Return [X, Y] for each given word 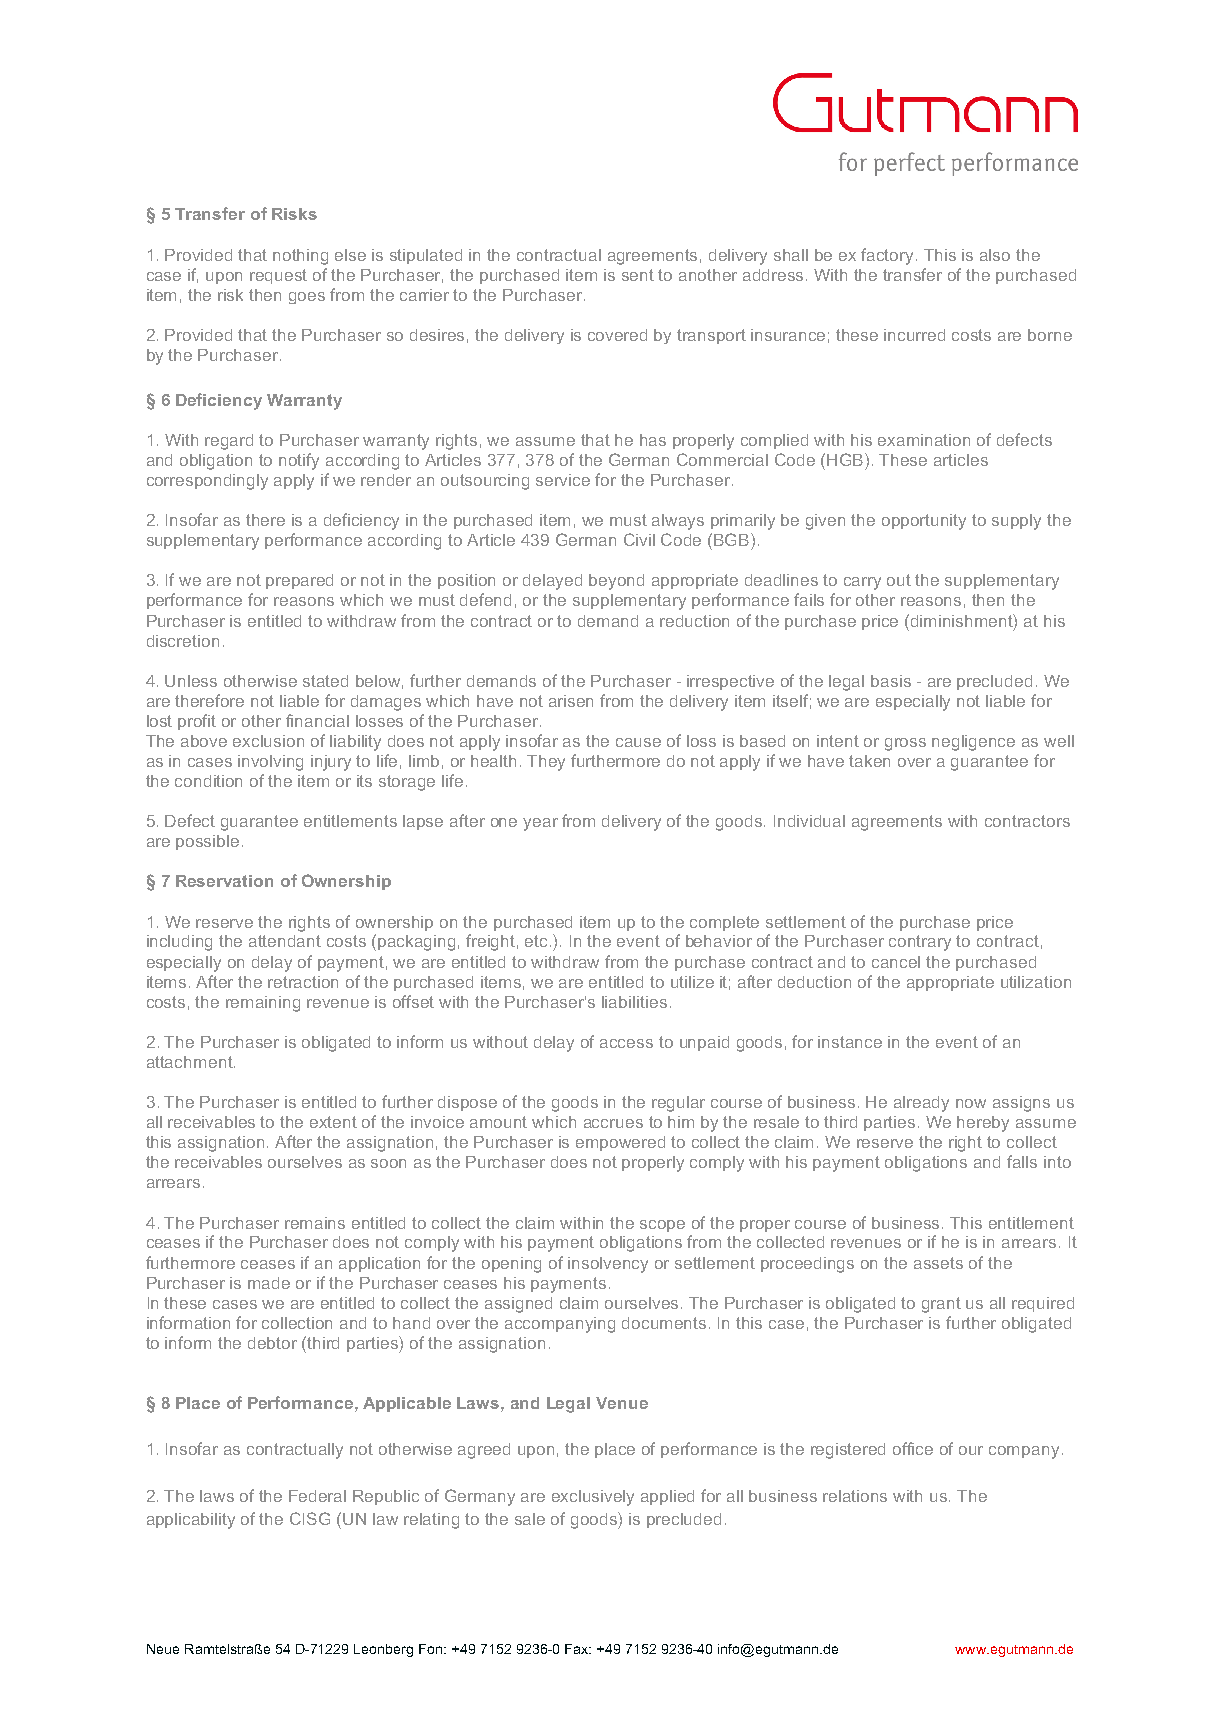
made [269, 1283]
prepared [299, 581]
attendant [285, 941]
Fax [578, 1649]
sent [638, 275]
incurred [914, 335]
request [278, 276]
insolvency [608, 1265]
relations [855, 1496]
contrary [920, 943]
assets [938, 1263]
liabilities [634, 1002]
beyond [616, 582]
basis [891, 681]
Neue [163, 1649]
